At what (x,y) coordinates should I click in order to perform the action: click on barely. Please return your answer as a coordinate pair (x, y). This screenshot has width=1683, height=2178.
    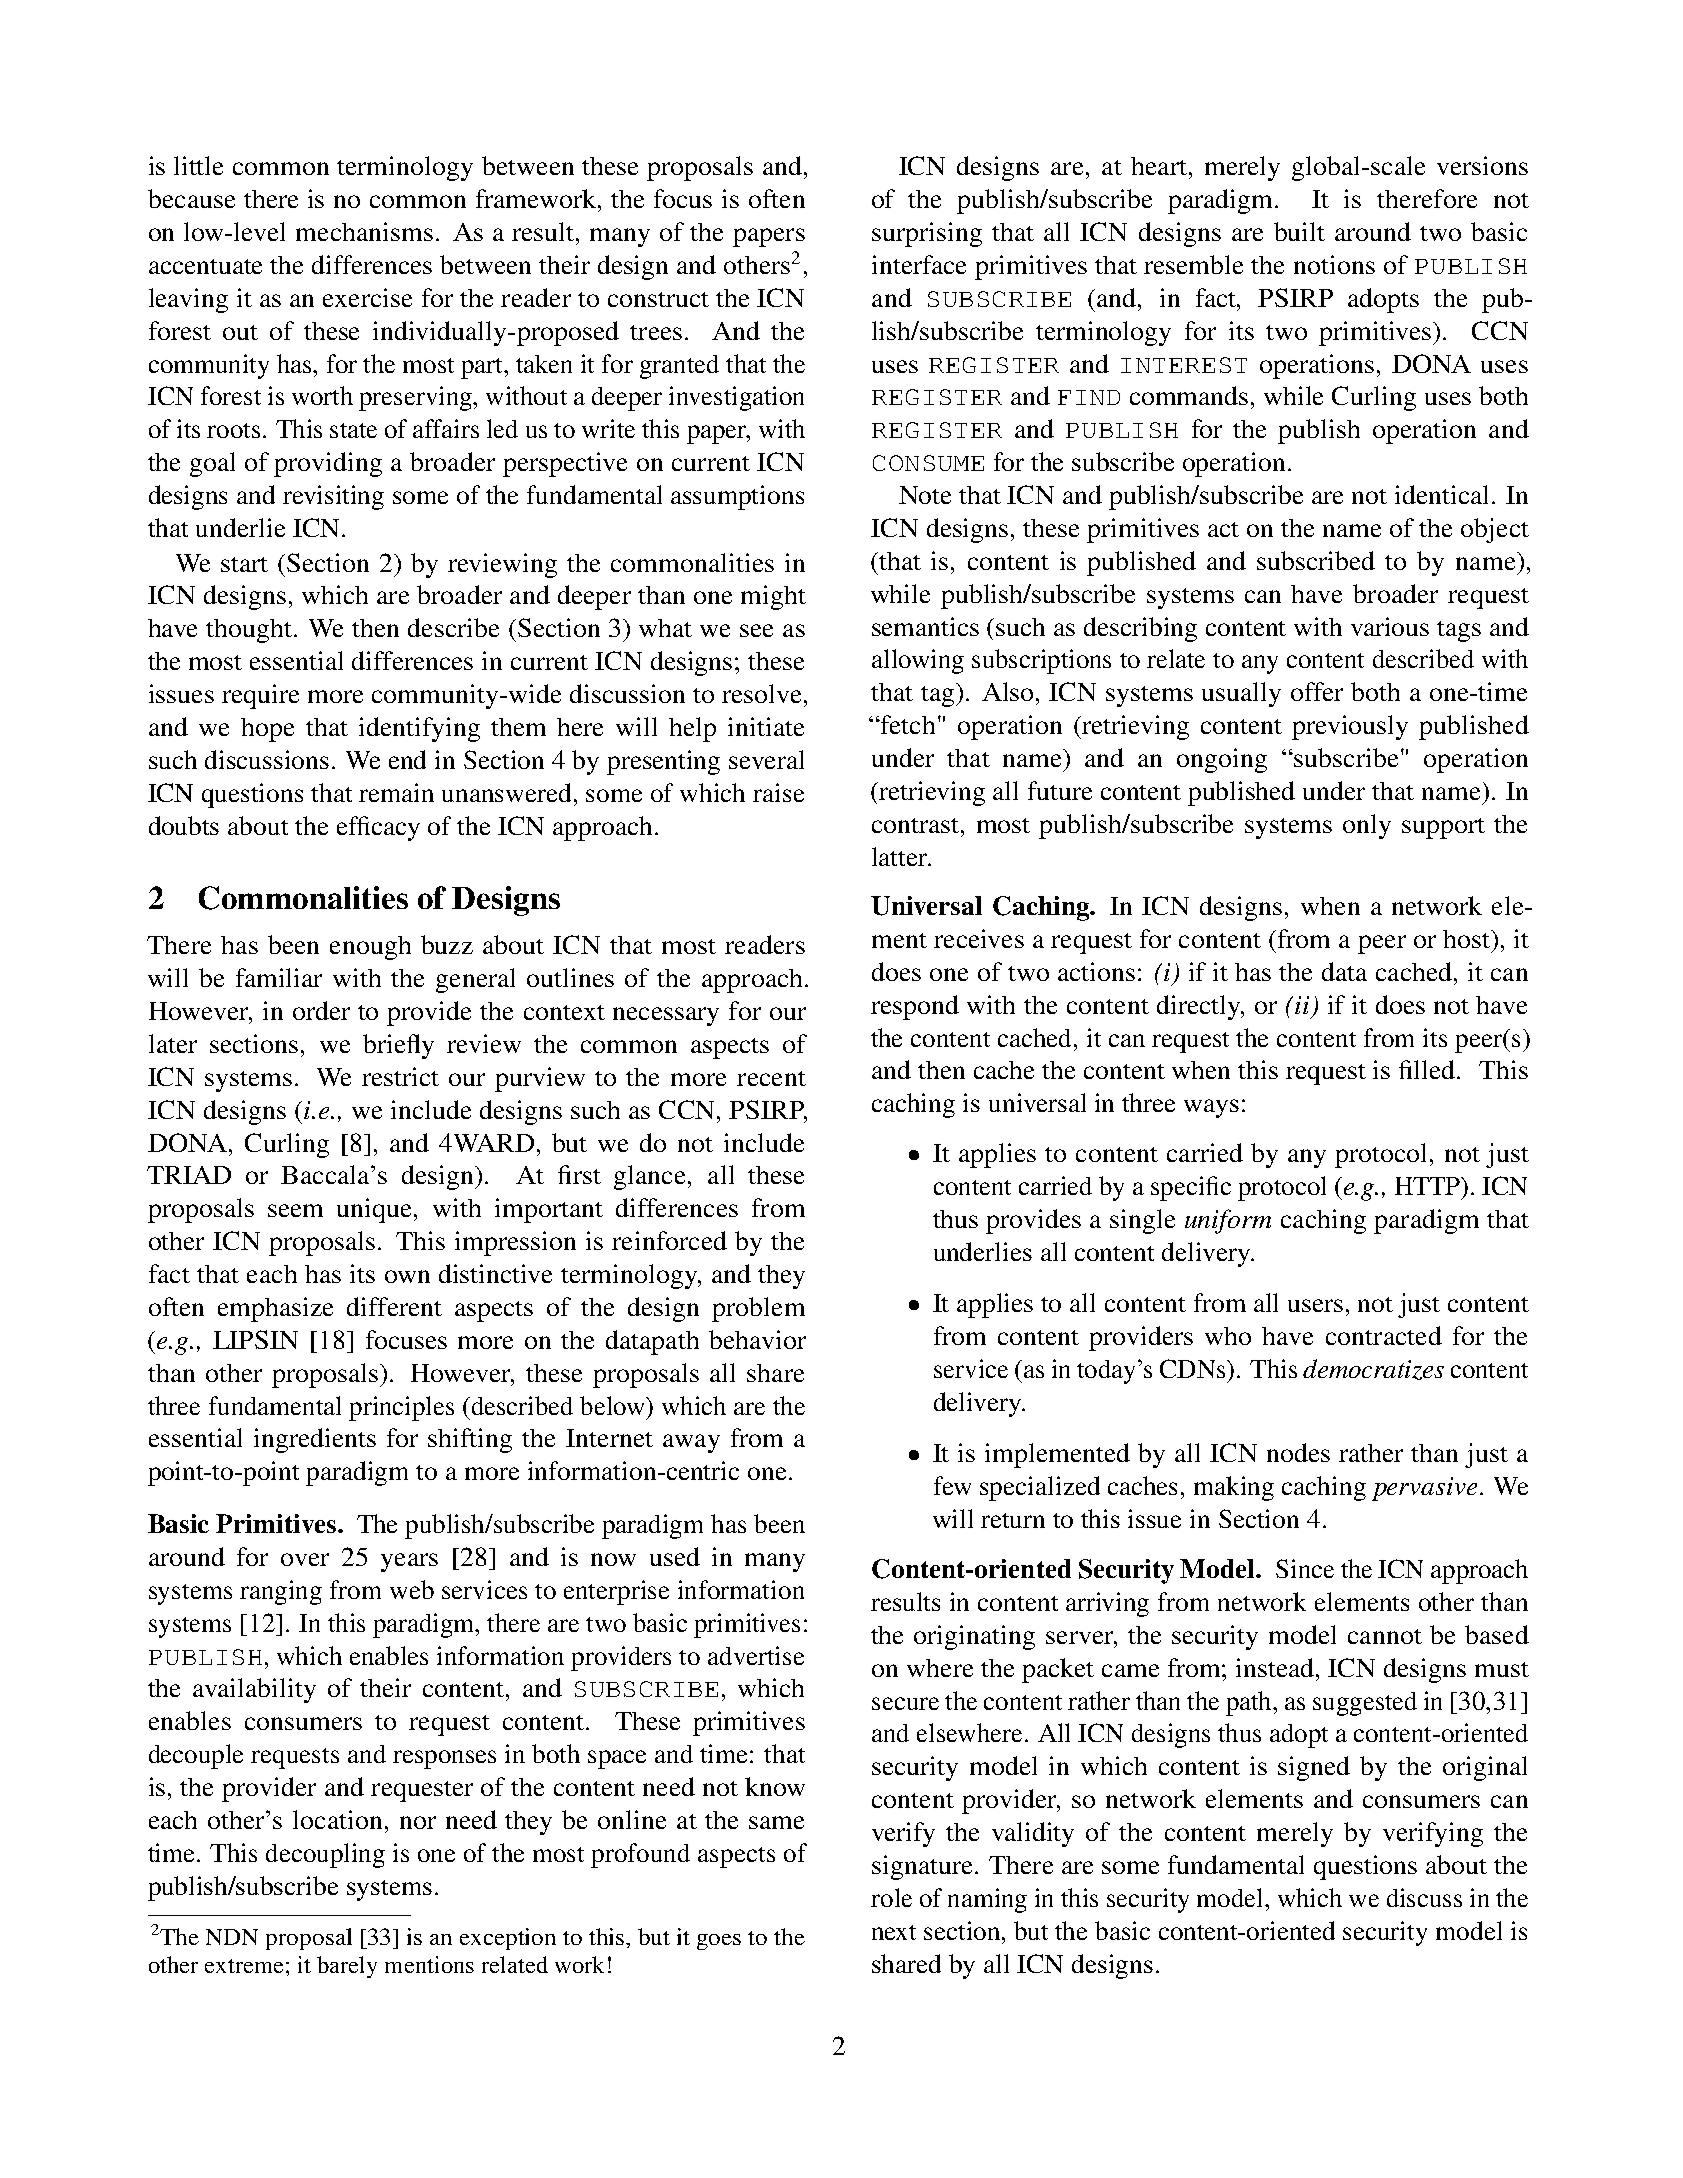
    Looking at the image, I should click on (347, 1967).
